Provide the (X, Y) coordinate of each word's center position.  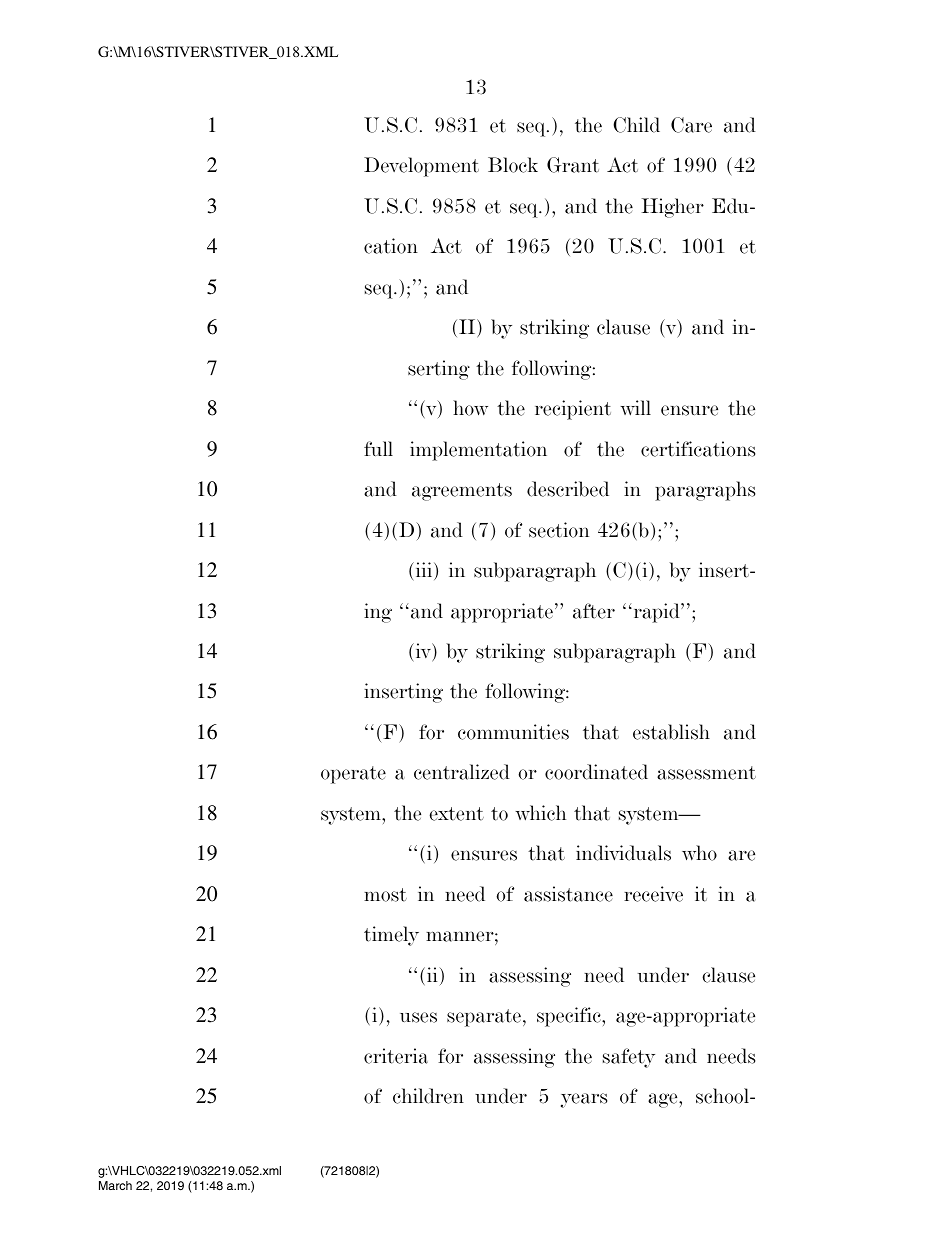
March (115, 1185)
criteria (396, 1056)
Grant (573, 165)
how (470, 408)
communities (513, 732)
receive (653, 894)
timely (391, 936)
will (635, 408)
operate (353, 775)
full (378, 448)
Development (421, 167)
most (385, 895)
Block (513, 165)
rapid (656, 613)
